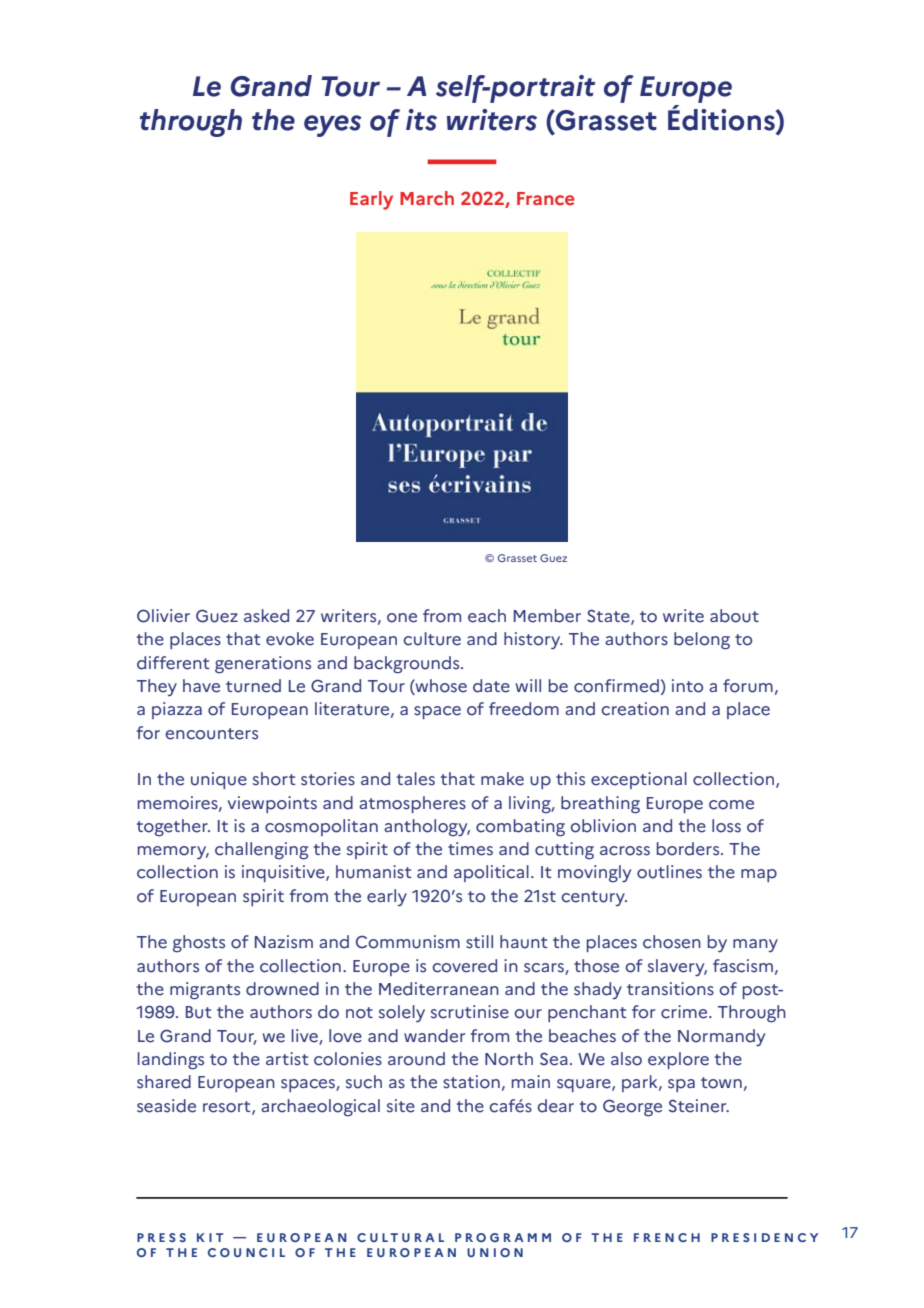 The width and height of the document is (924, 1308). I want to click on COUNCIL, so click(246, 1252).
